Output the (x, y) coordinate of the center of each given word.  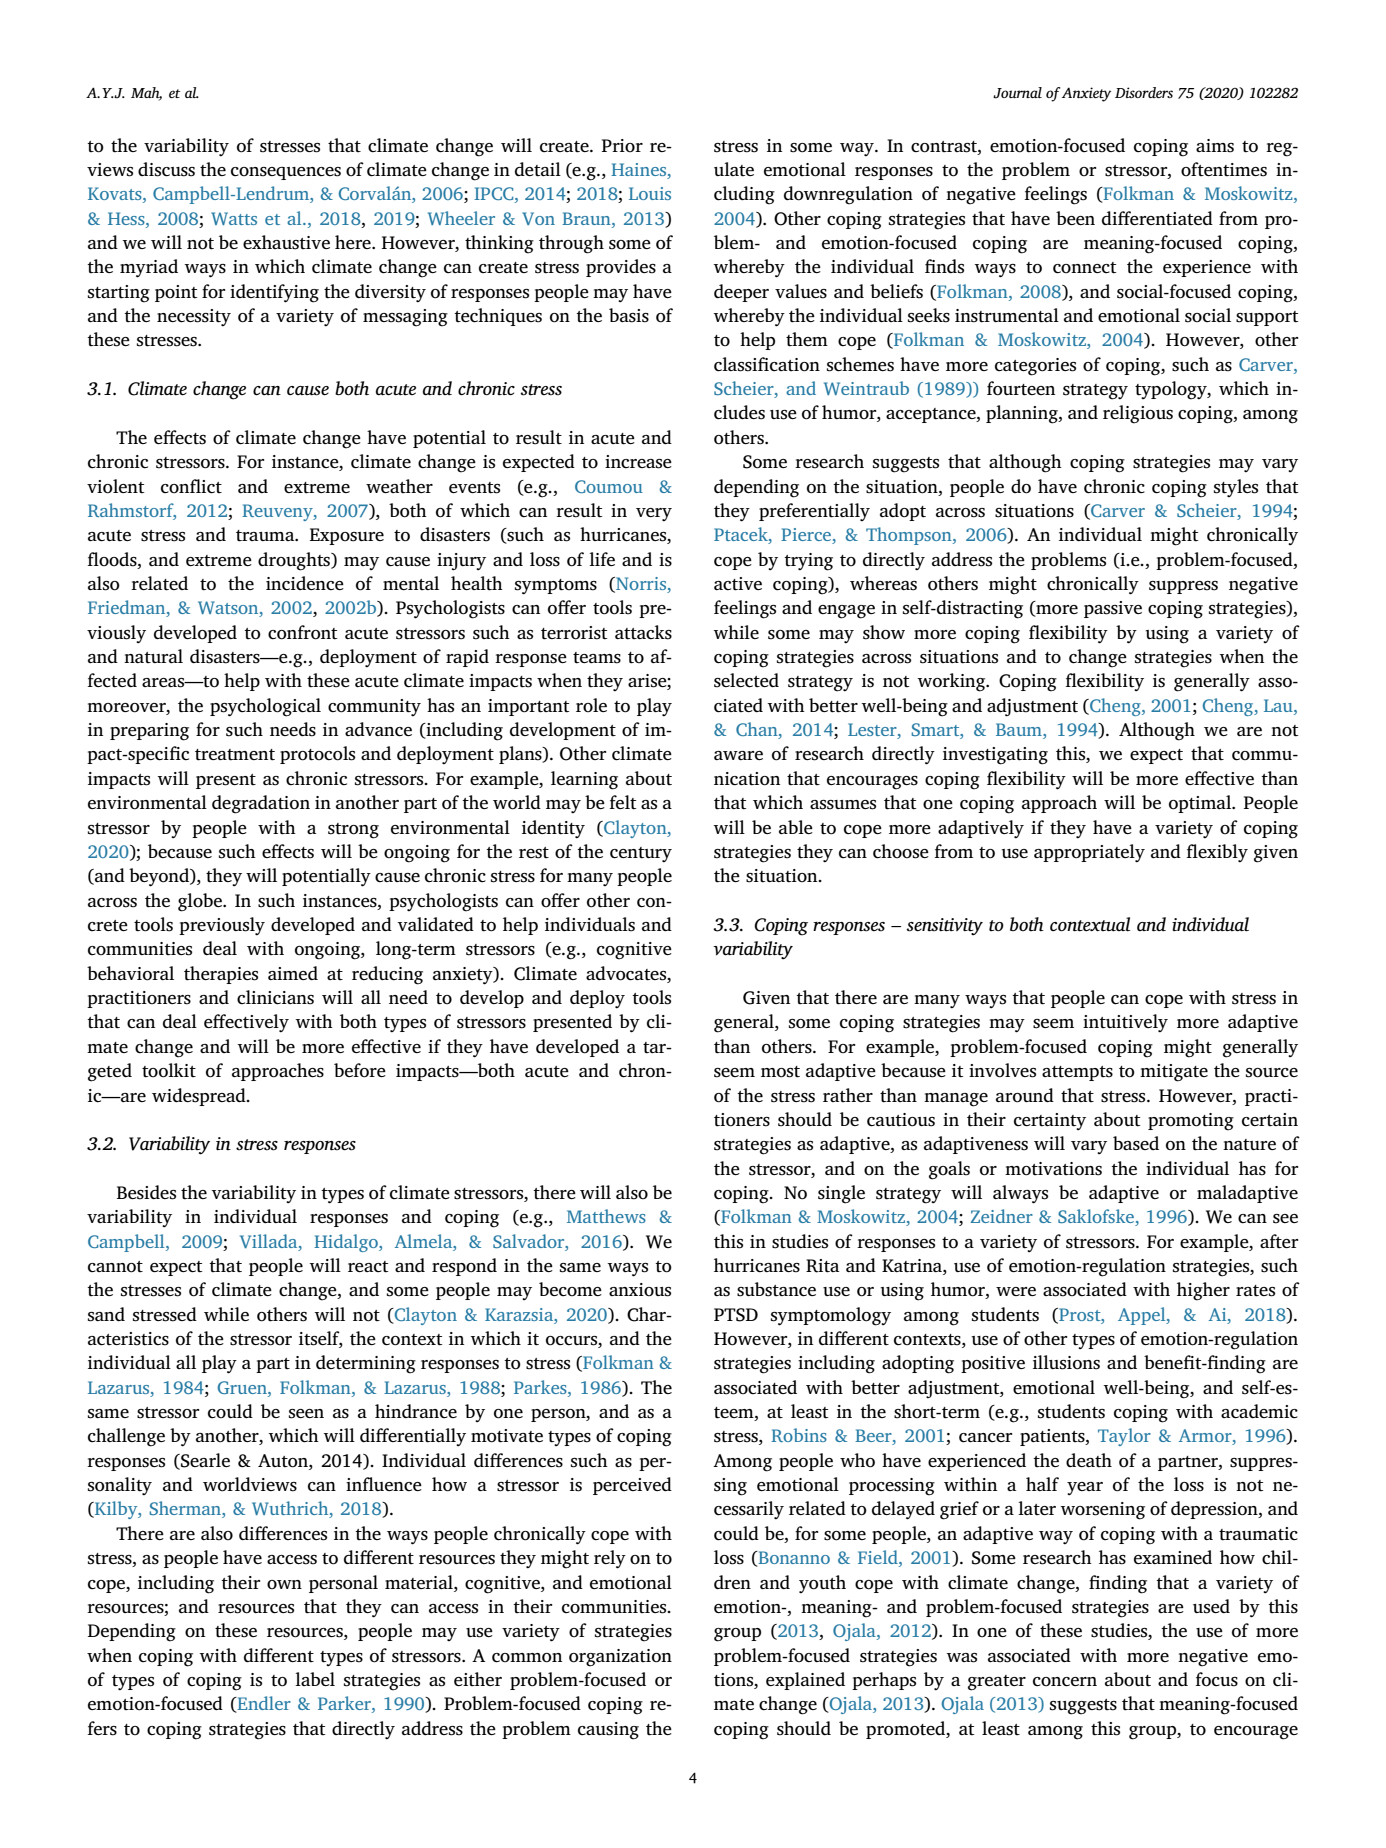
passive (1113, 609)
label (315, 1679)
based (1136, 1143)
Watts (234, 218)
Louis (650, 193)
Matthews (606, 1216)
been (1075, 218)
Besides (146, 1192)
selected (746, 680)
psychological (265, 707)
